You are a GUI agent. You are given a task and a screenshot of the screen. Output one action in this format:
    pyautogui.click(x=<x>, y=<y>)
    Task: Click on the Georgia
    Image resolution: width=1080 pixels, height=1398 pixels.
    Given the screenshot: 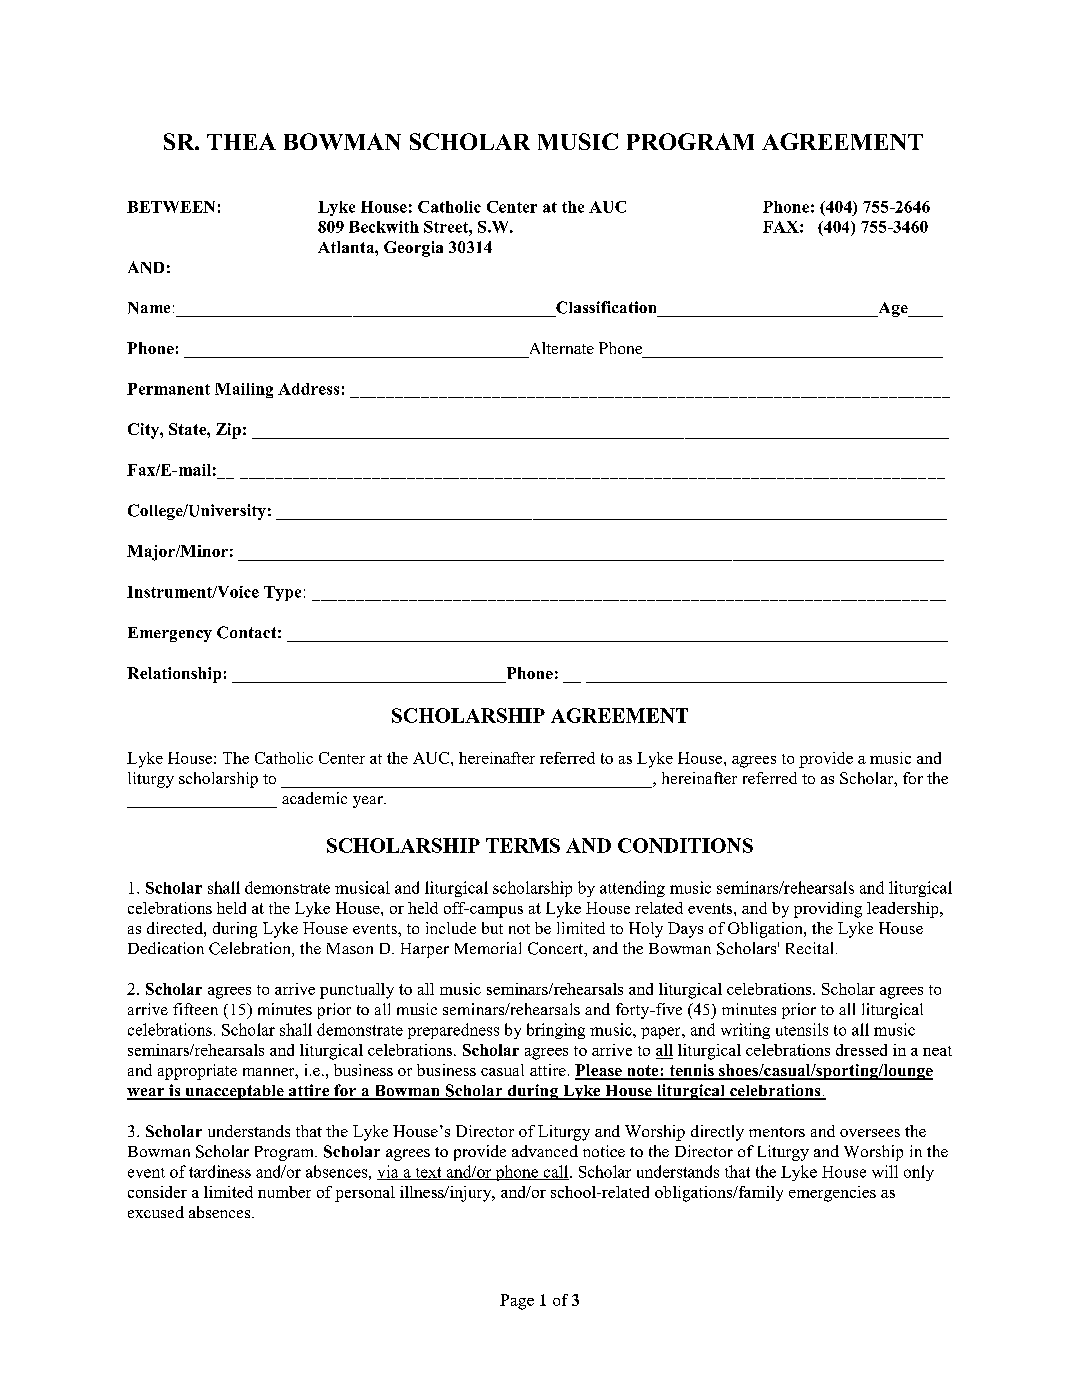 What is the action you would take?
    pyautogui.click(x=413, y=249)
